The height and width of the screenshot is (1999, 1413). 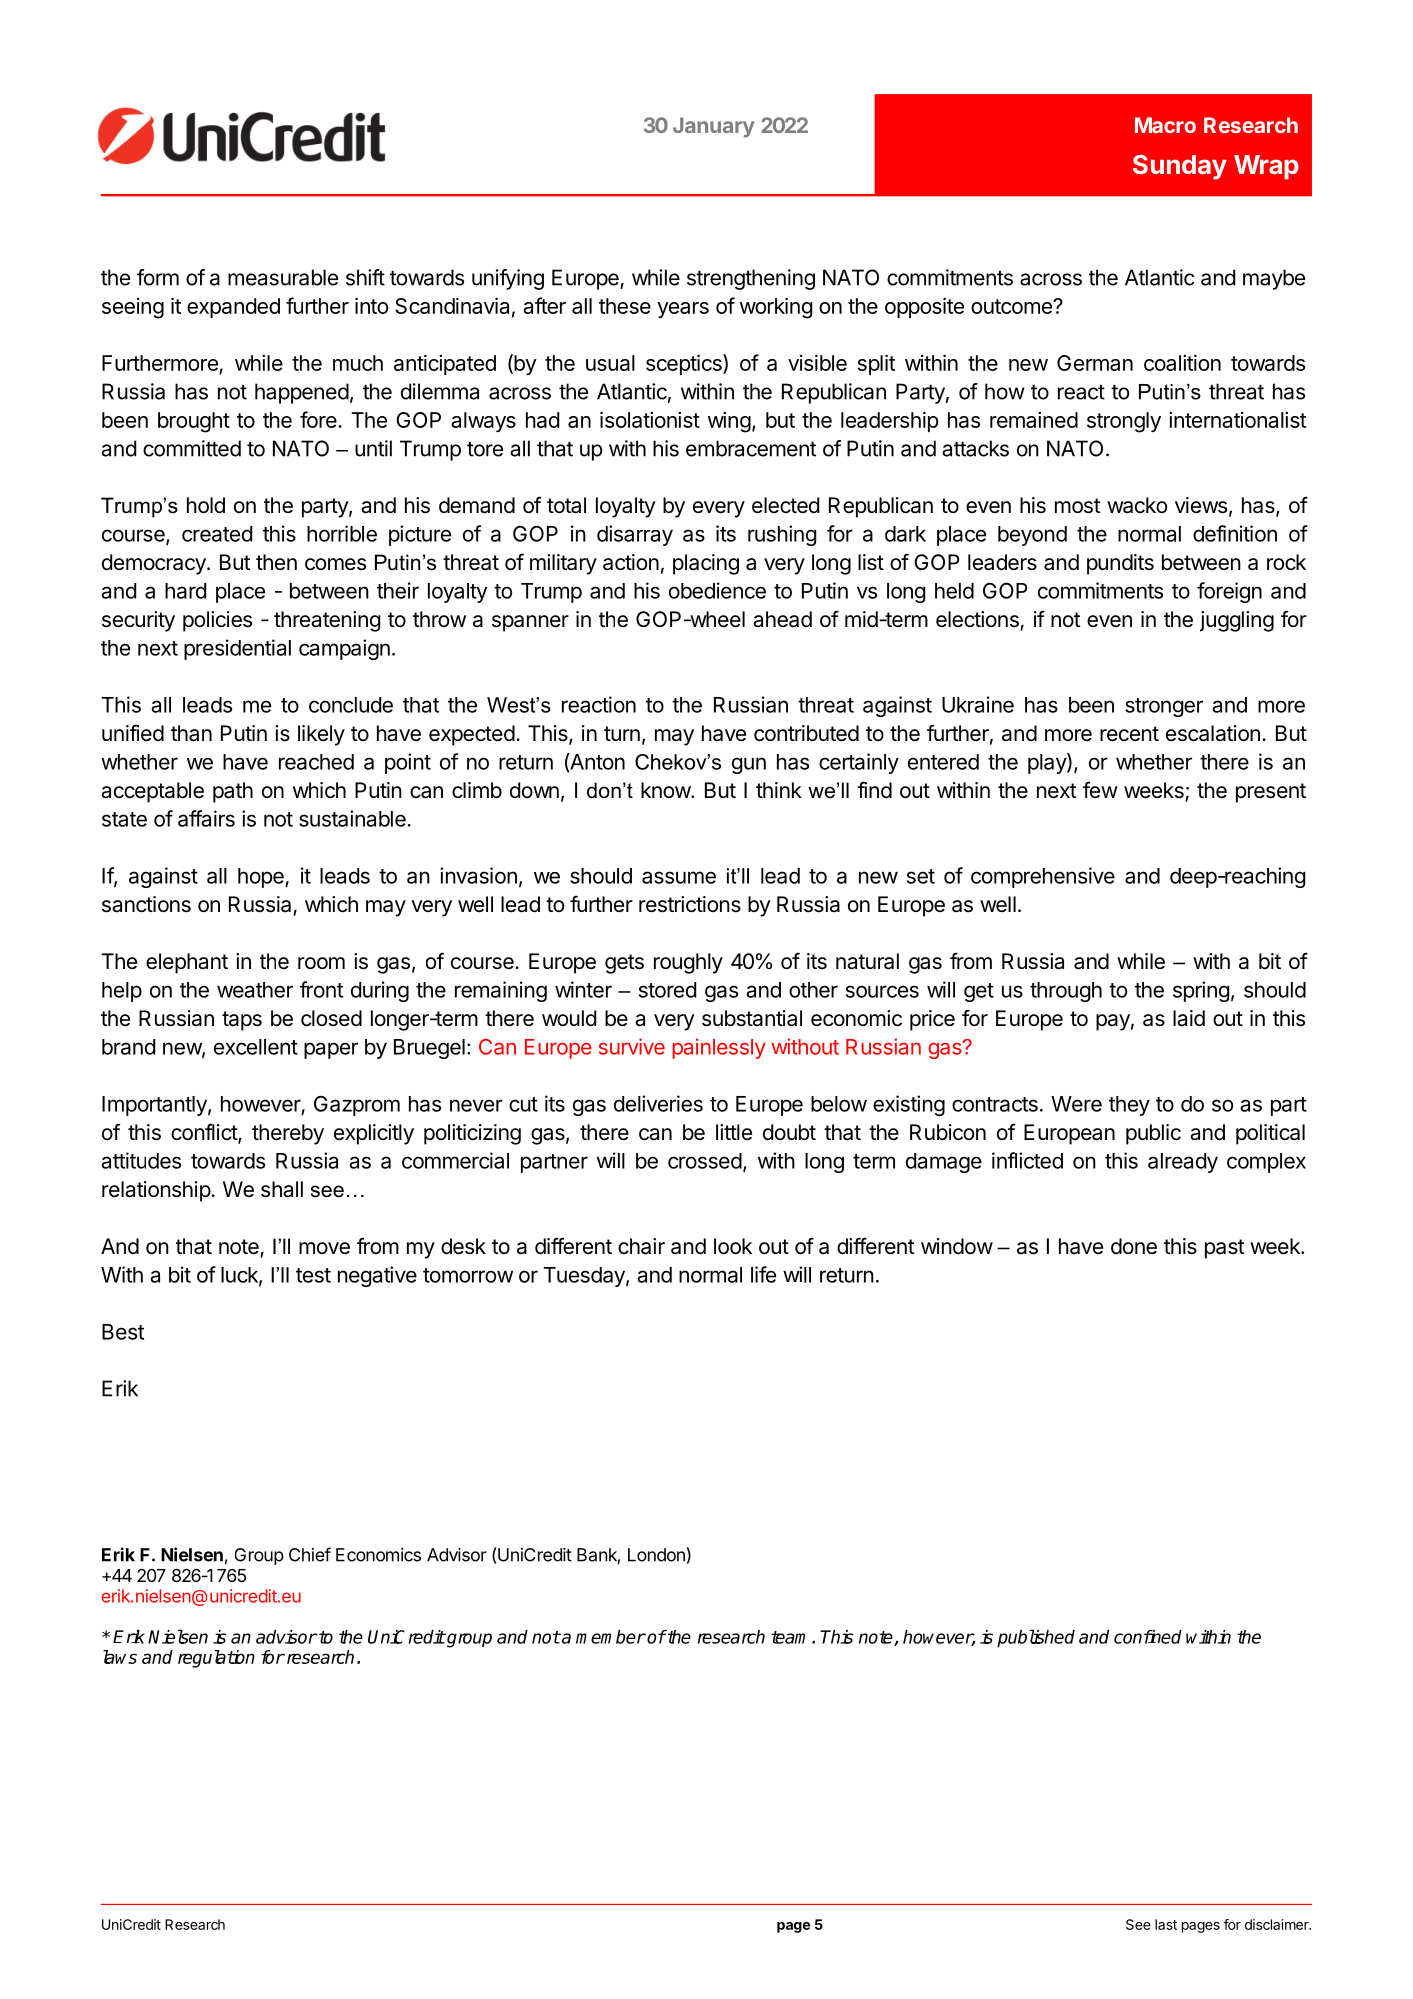 I want to click on Sunday, so click(x=1180, y=167).
